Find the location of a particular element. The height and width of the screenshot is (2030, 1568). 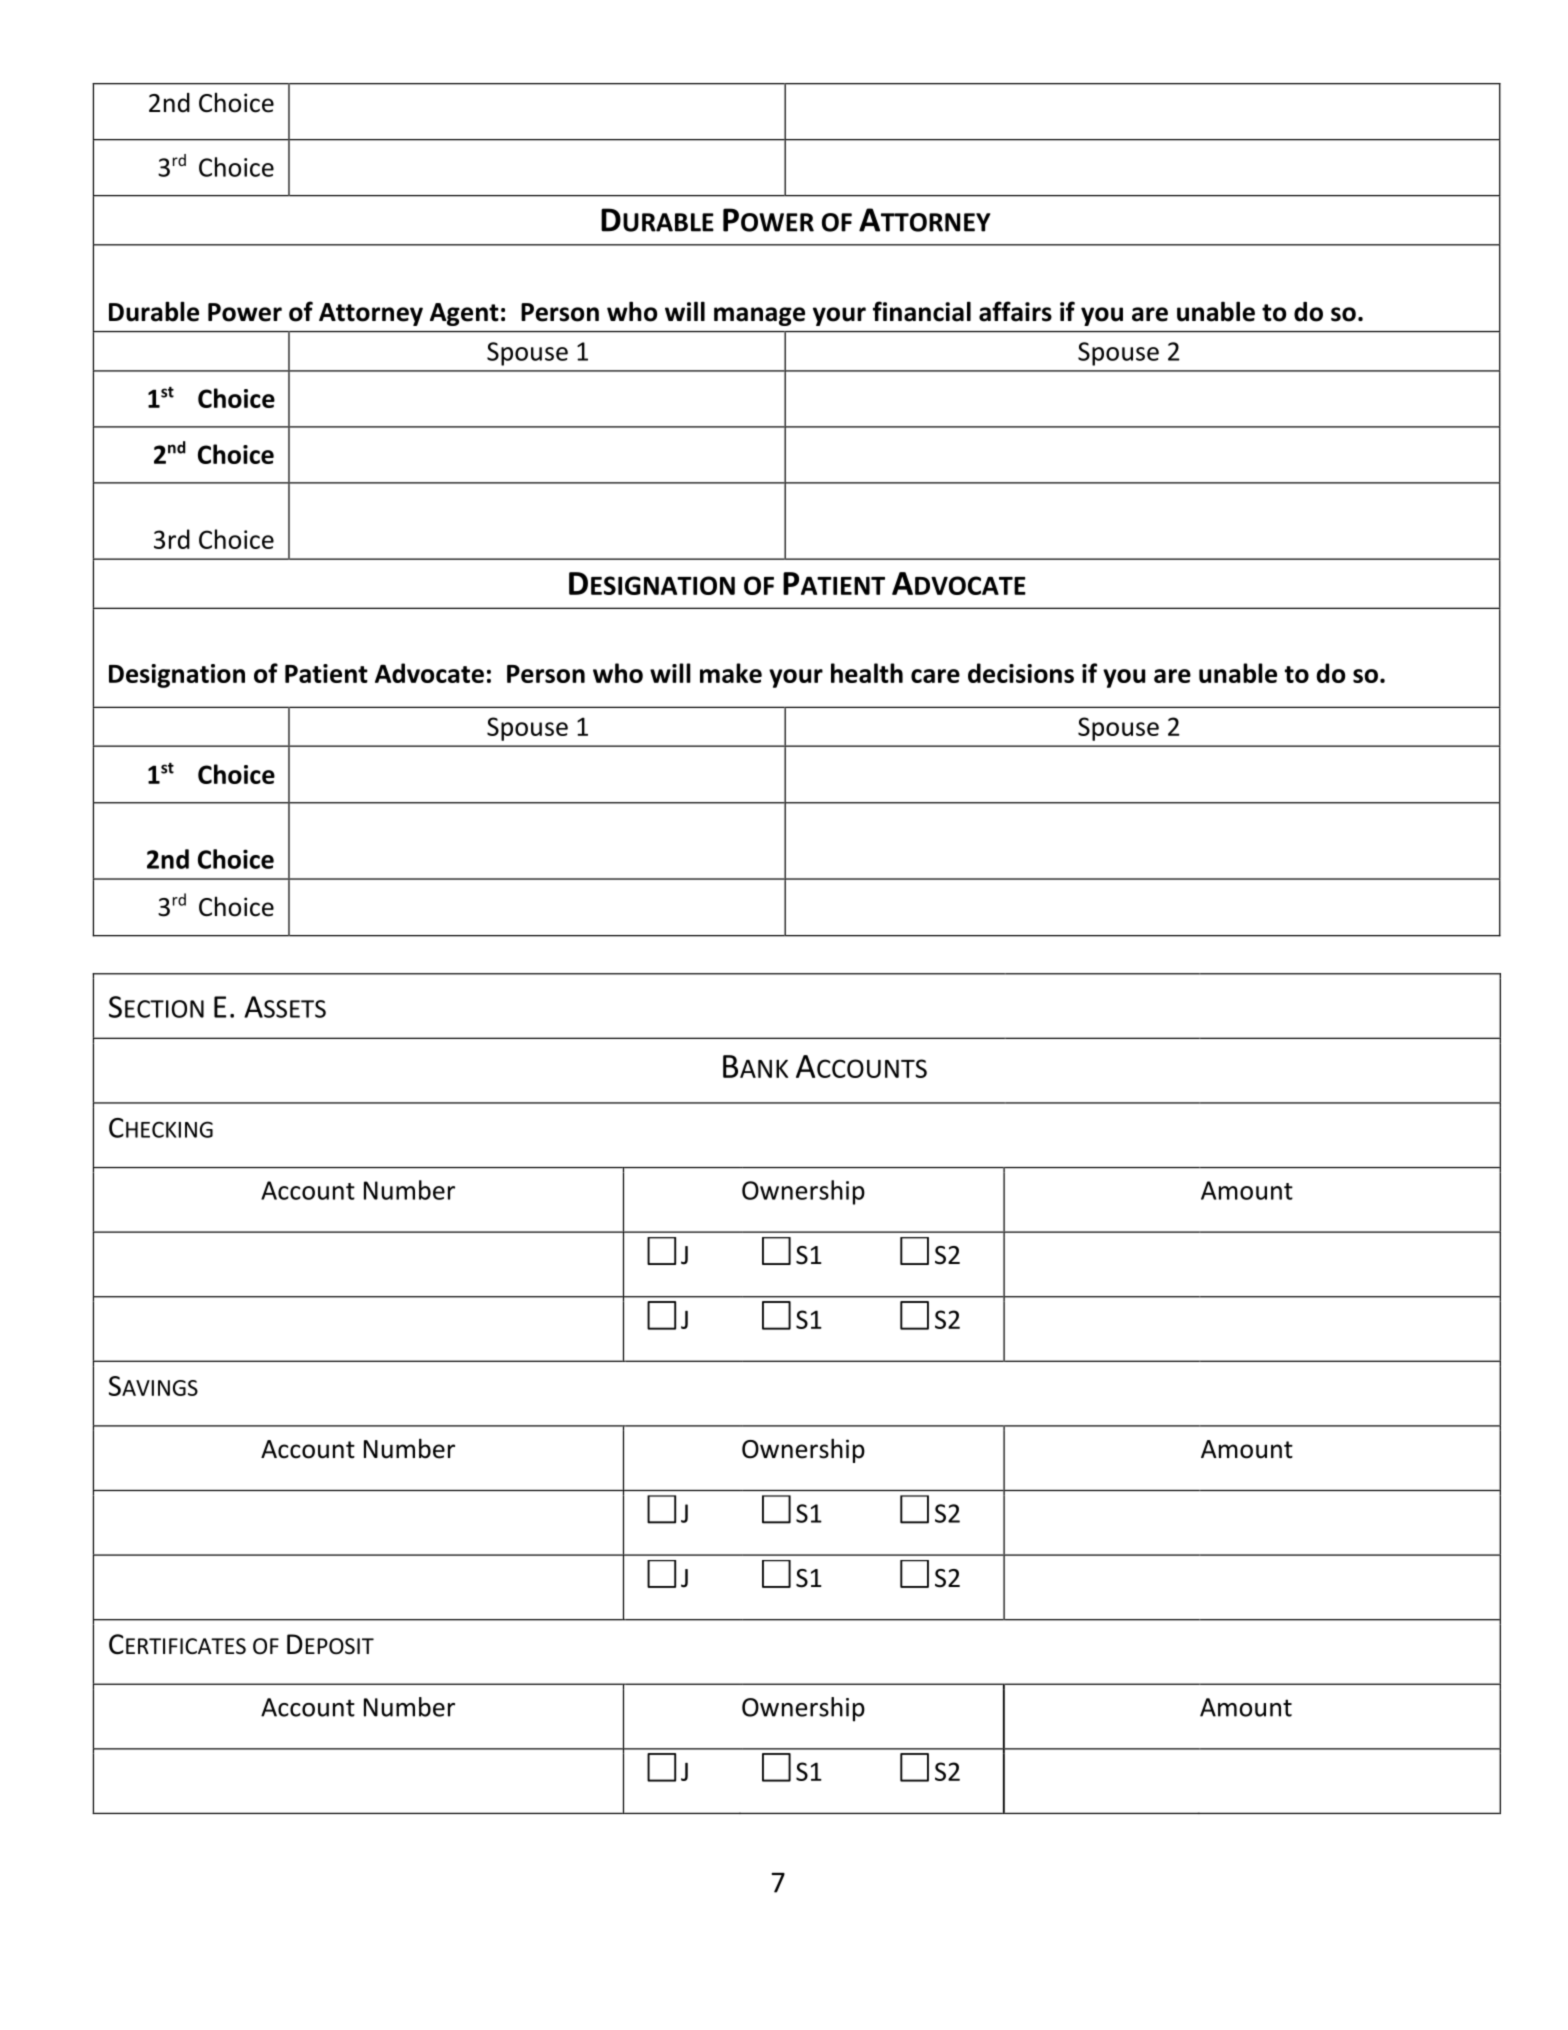

affairs is located at coordinates (1015, 311).
